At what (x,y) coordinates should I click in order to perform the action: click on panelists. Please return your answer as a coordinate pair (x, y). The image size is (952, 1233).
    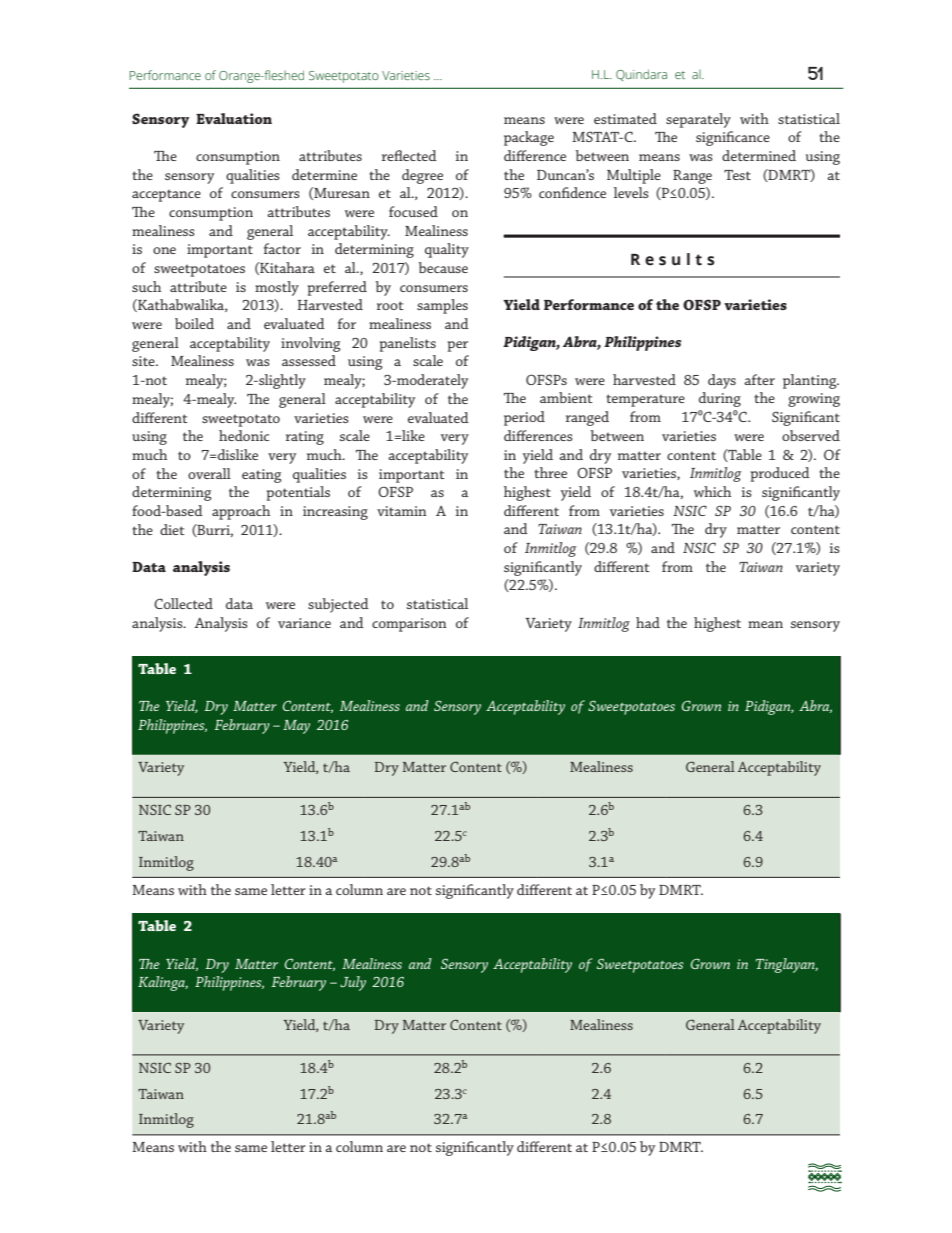
    Looking at the image, I should click on (407, 344).
